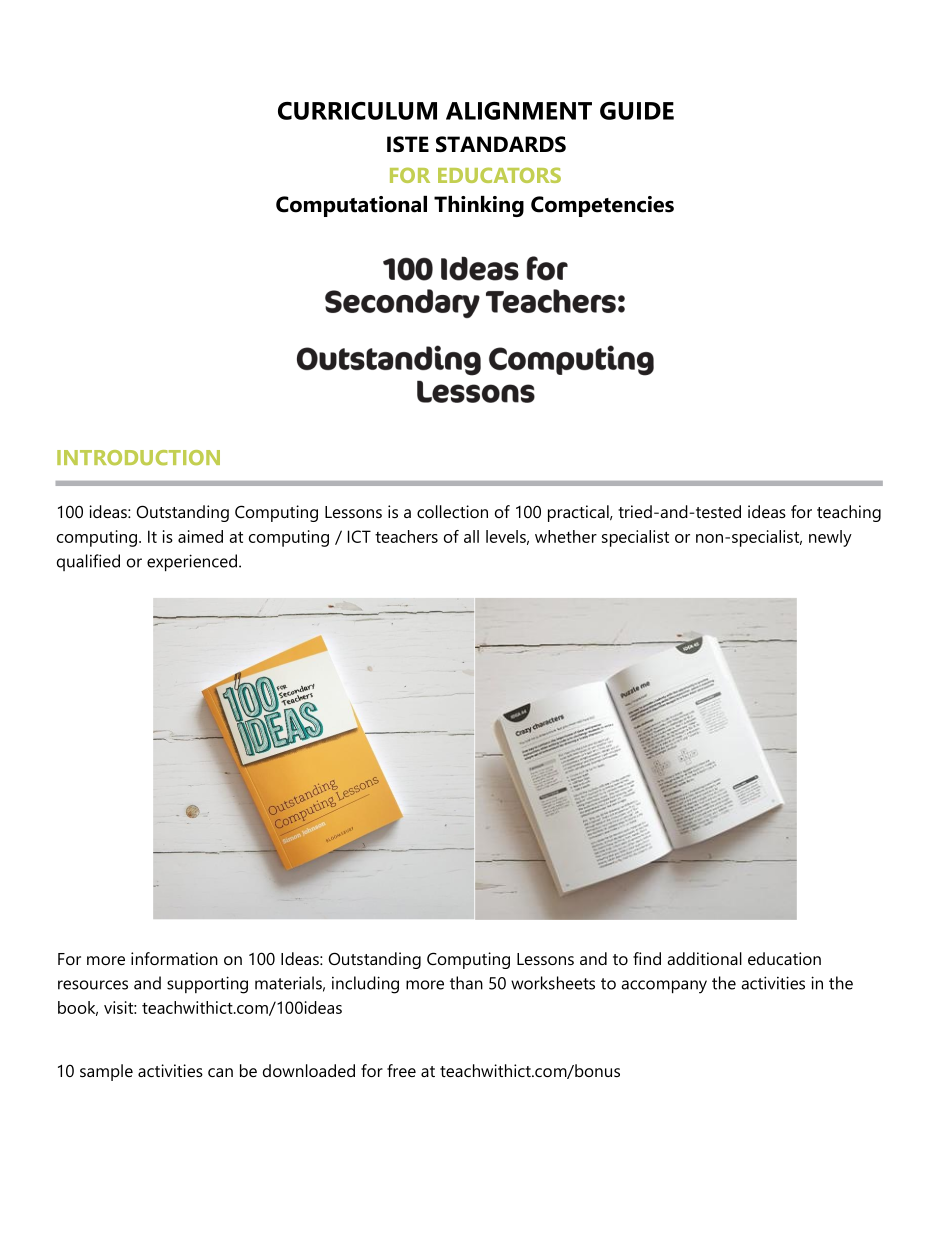  I want to click on than, so click(466, 983).
